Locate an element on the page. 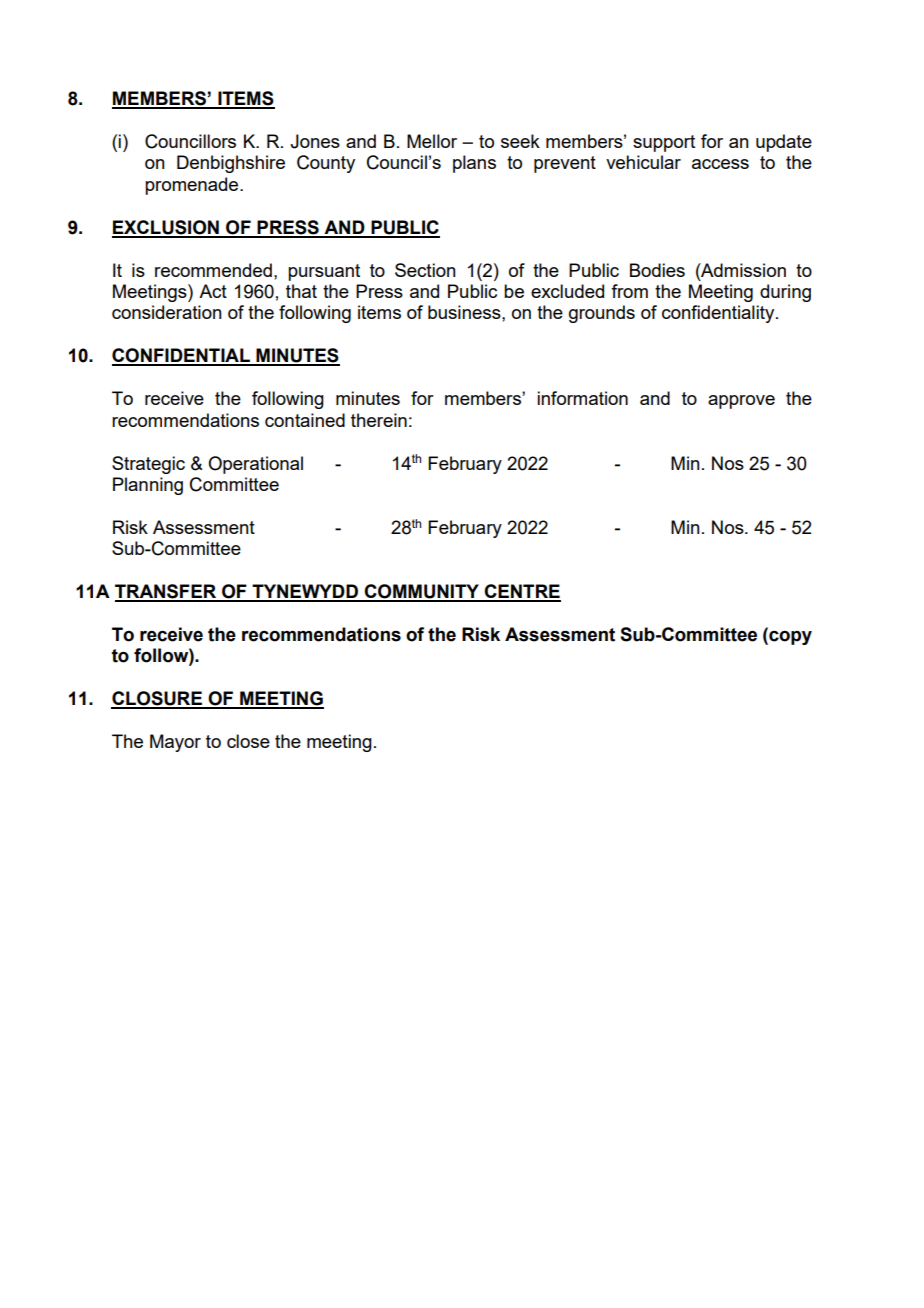  Jones is located at coordinates (315, 141).
